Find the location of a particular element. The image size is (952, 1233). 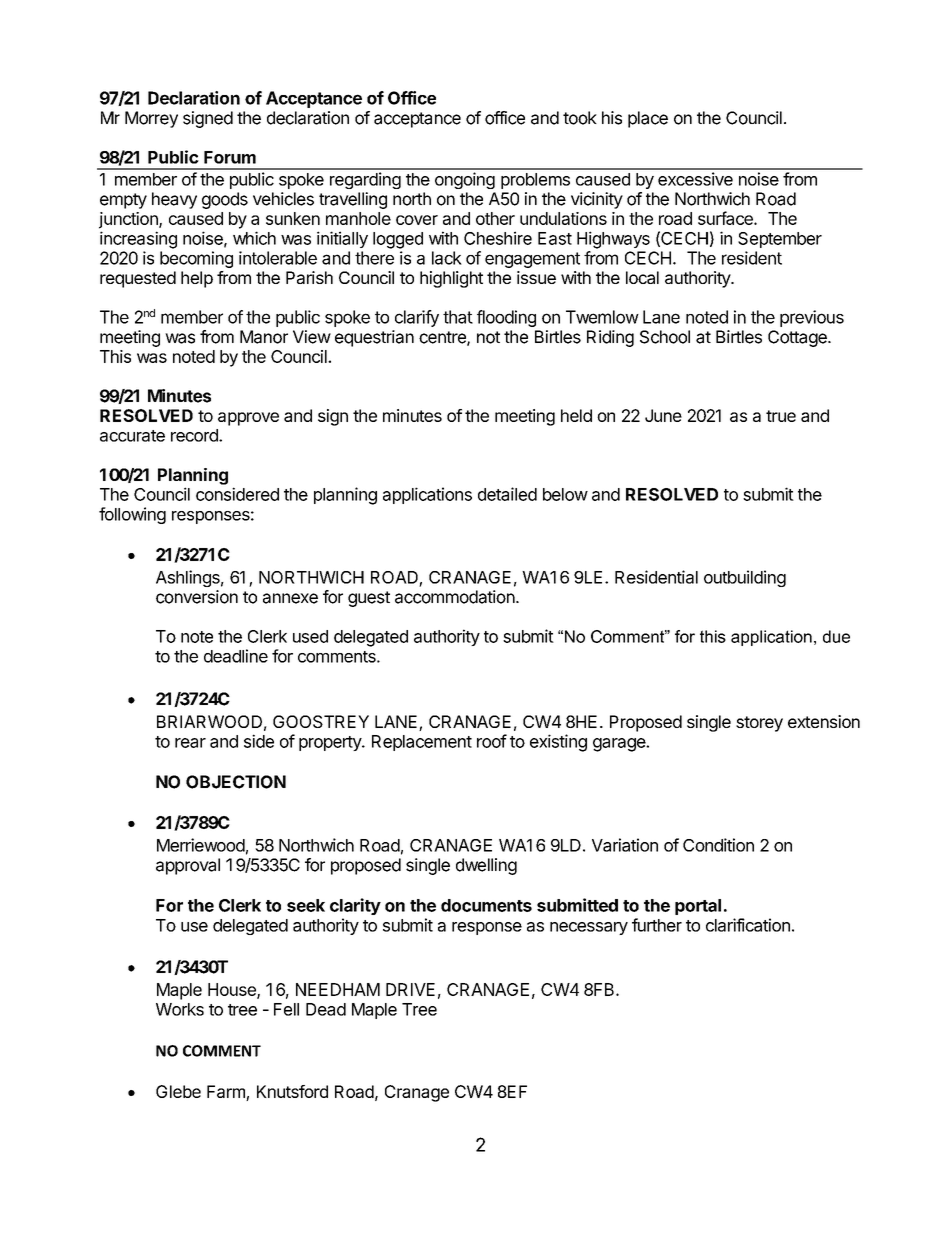

approval is located at coordinates (188, 866).
